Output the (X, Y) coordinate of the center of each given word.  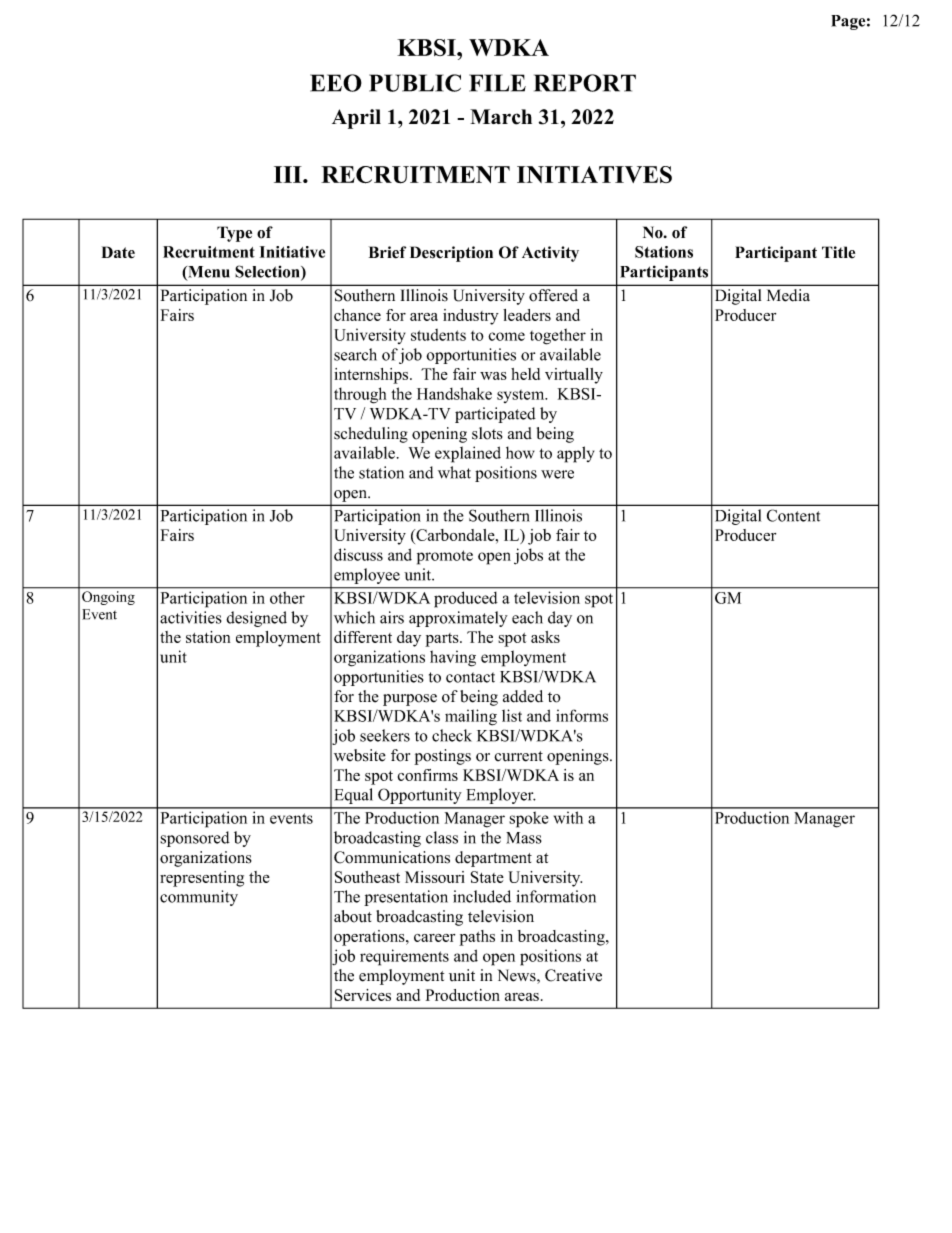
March (501, 117)
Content (793, 515)
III (289, 174)
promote (445, 557)
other (287, 598)
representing (202, 879)
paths (477, 938)
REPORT (585, 83)
